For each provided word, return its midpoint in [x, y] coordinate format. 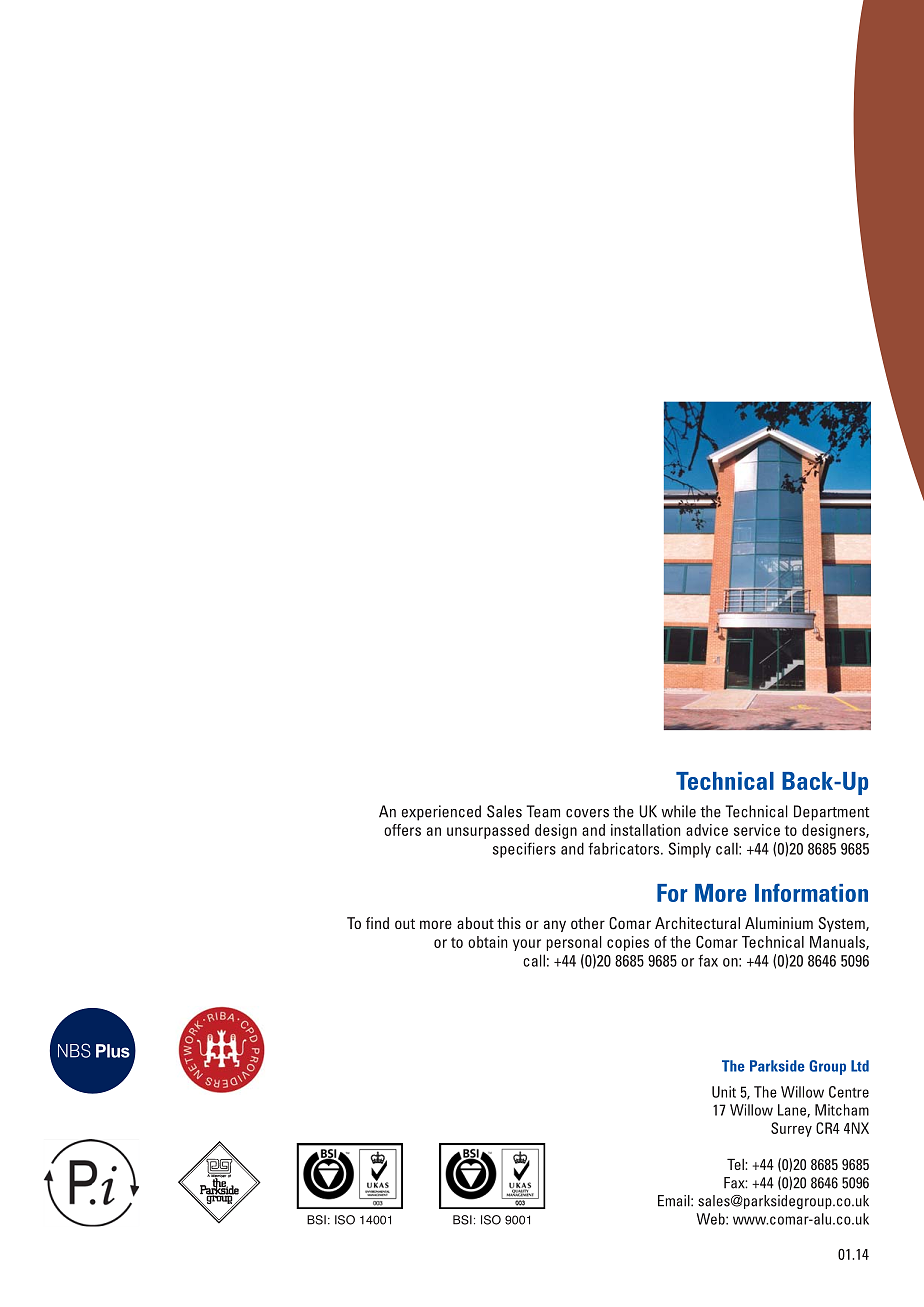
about [475, 923]
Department [831, 813]
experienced [441, 813]
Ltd [860, 1066]
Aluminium [779, 923]
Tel [736, 1164]
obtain [487, 942]
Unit [724, 1092]
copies [628, 943]
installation [645, 830]
